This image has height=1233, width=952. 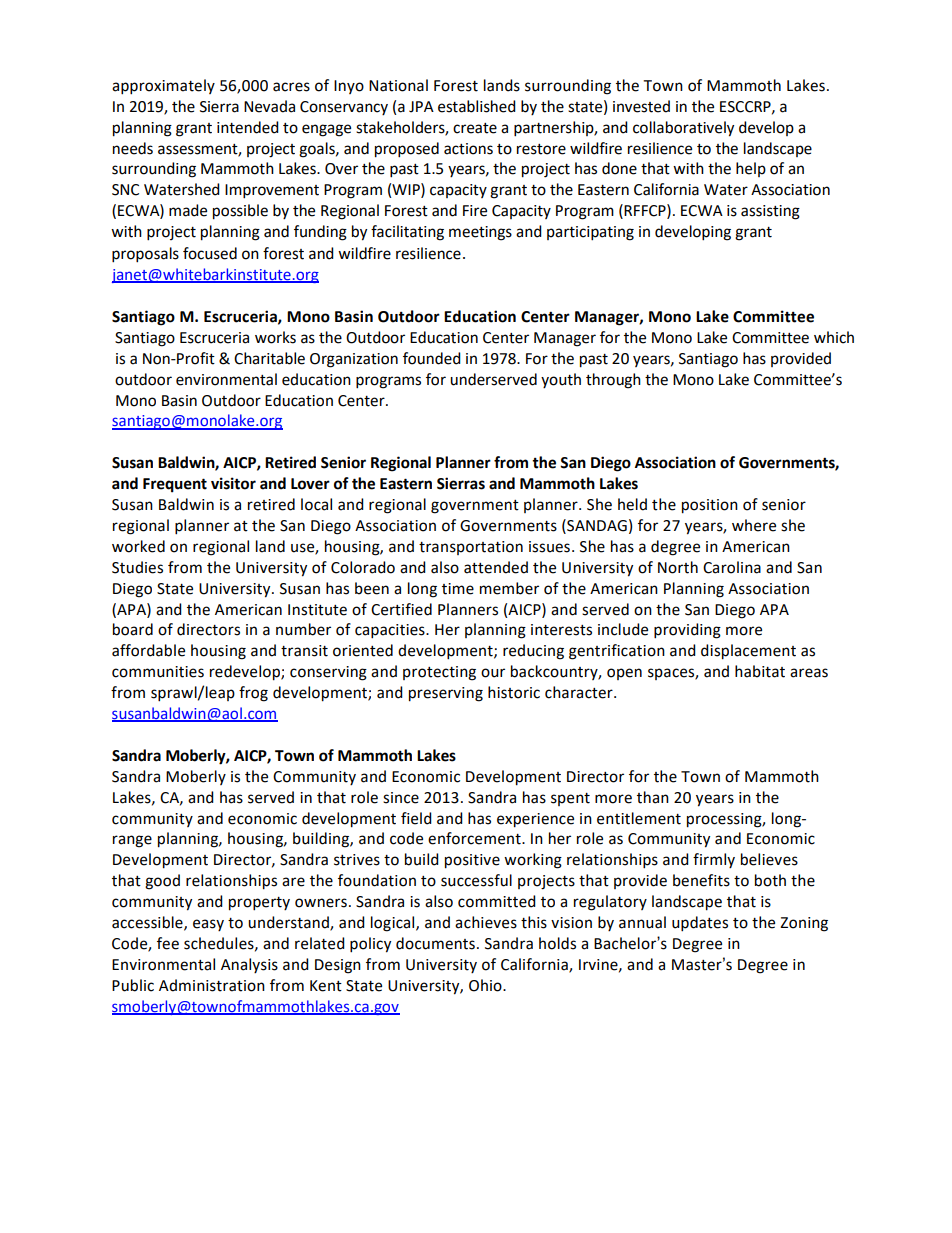 What do you see at coordinates (748, 652) in the image?
I see `displacement` at bounding box center [748, 652].
